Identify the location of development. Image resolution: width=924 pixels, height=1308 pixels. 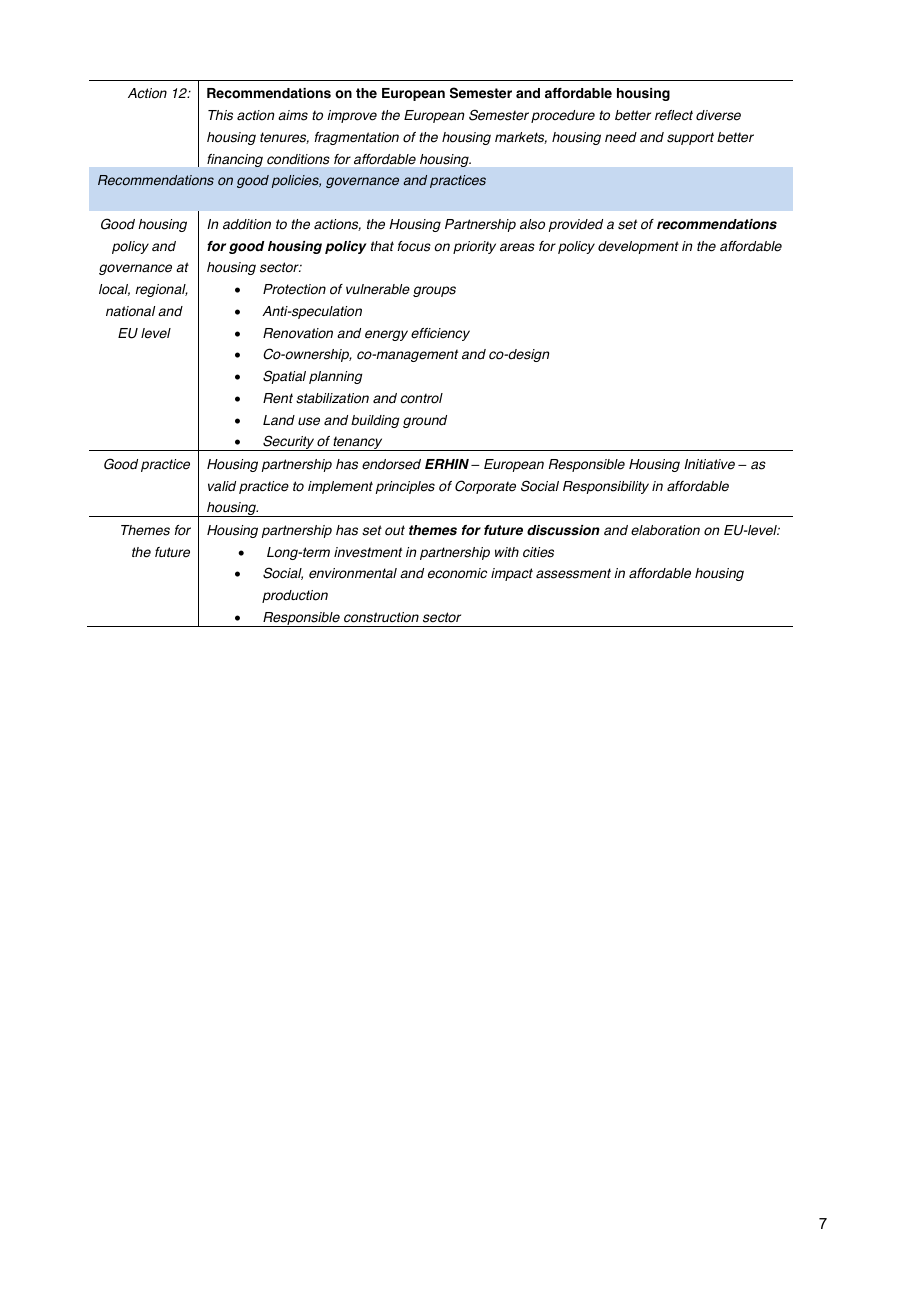
(638, 247).
